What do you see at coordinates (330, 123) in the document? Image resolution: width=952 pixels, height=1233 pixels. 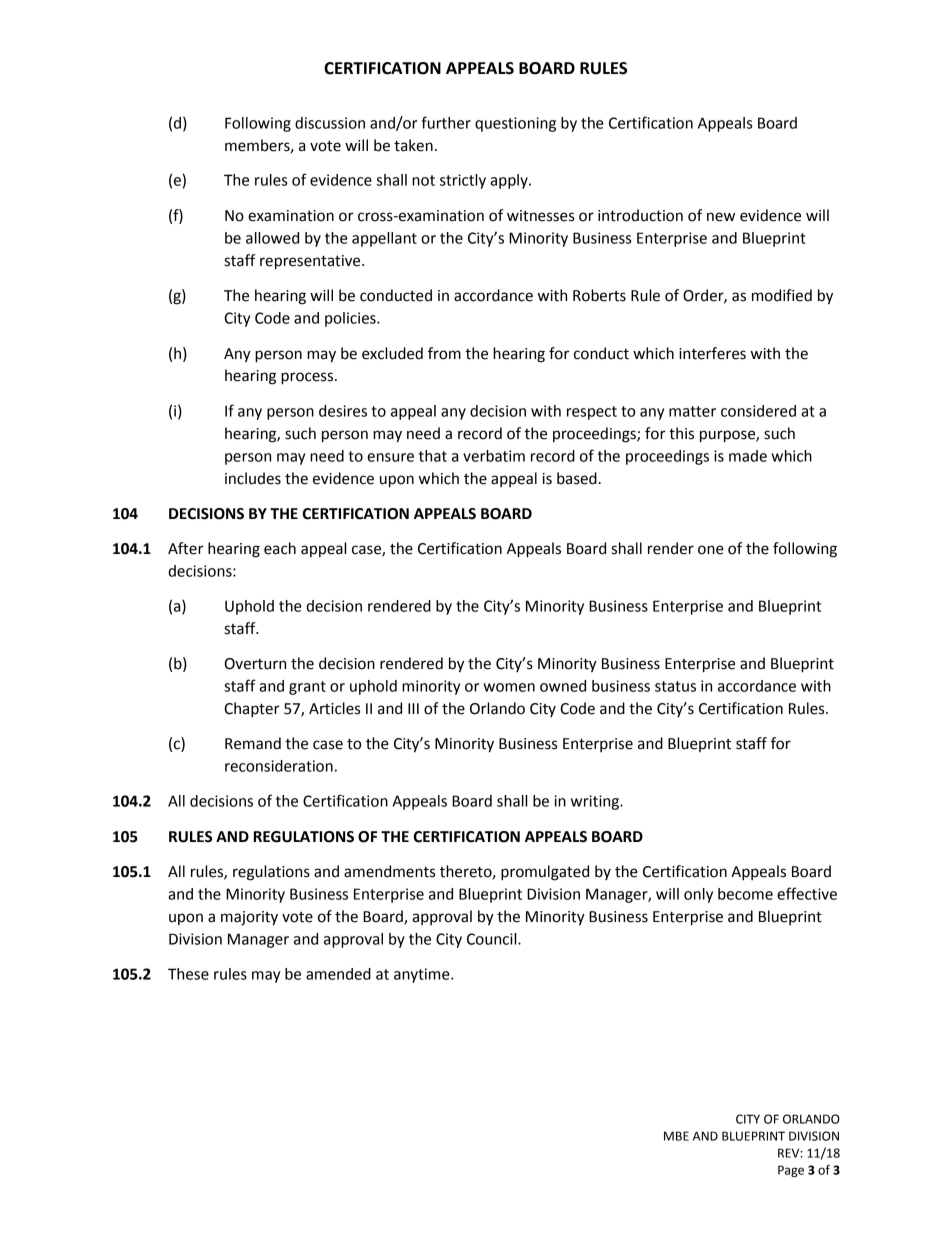 I see `discussion` at bounding box center [330, 123].
